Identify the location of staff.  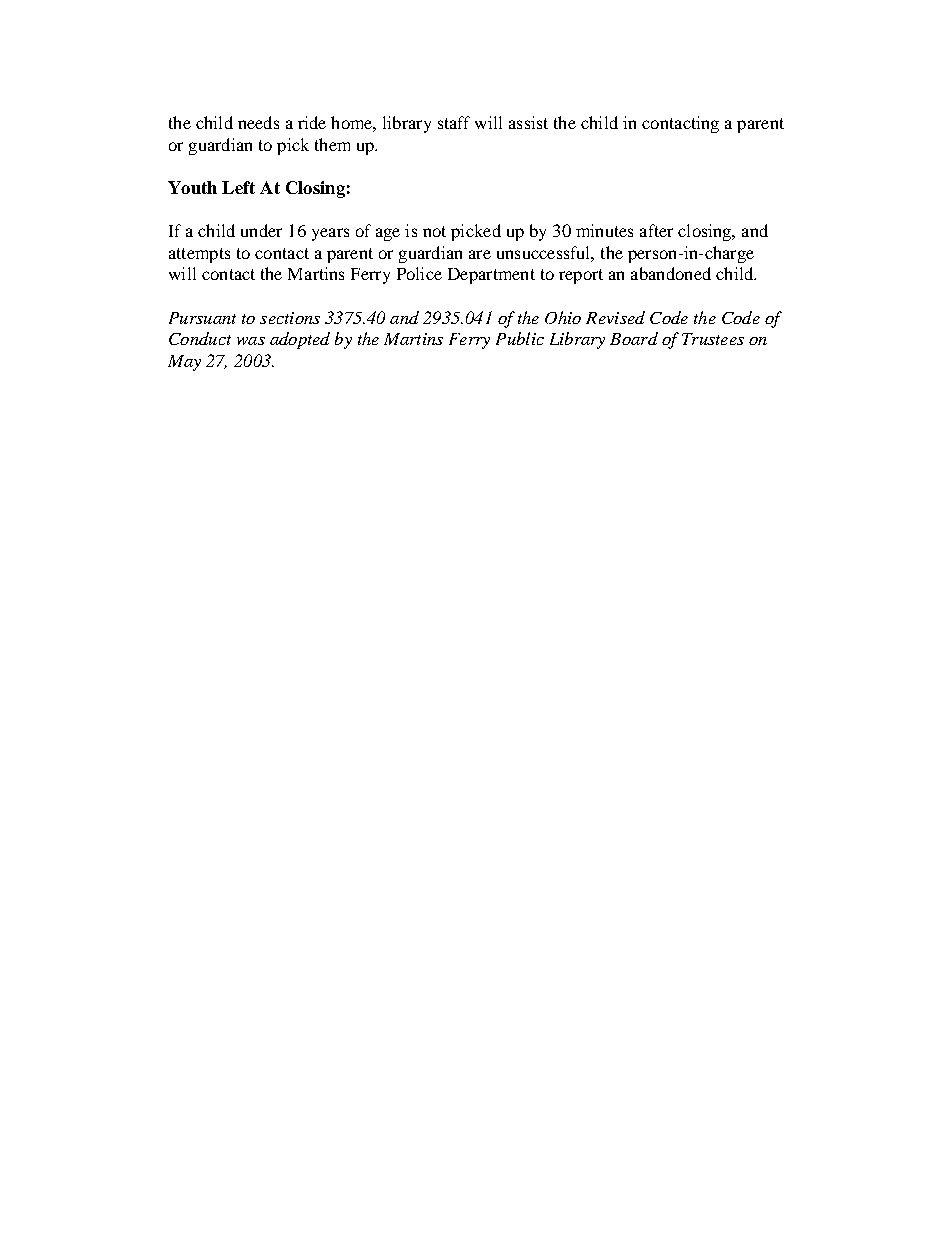
(454, 122).
